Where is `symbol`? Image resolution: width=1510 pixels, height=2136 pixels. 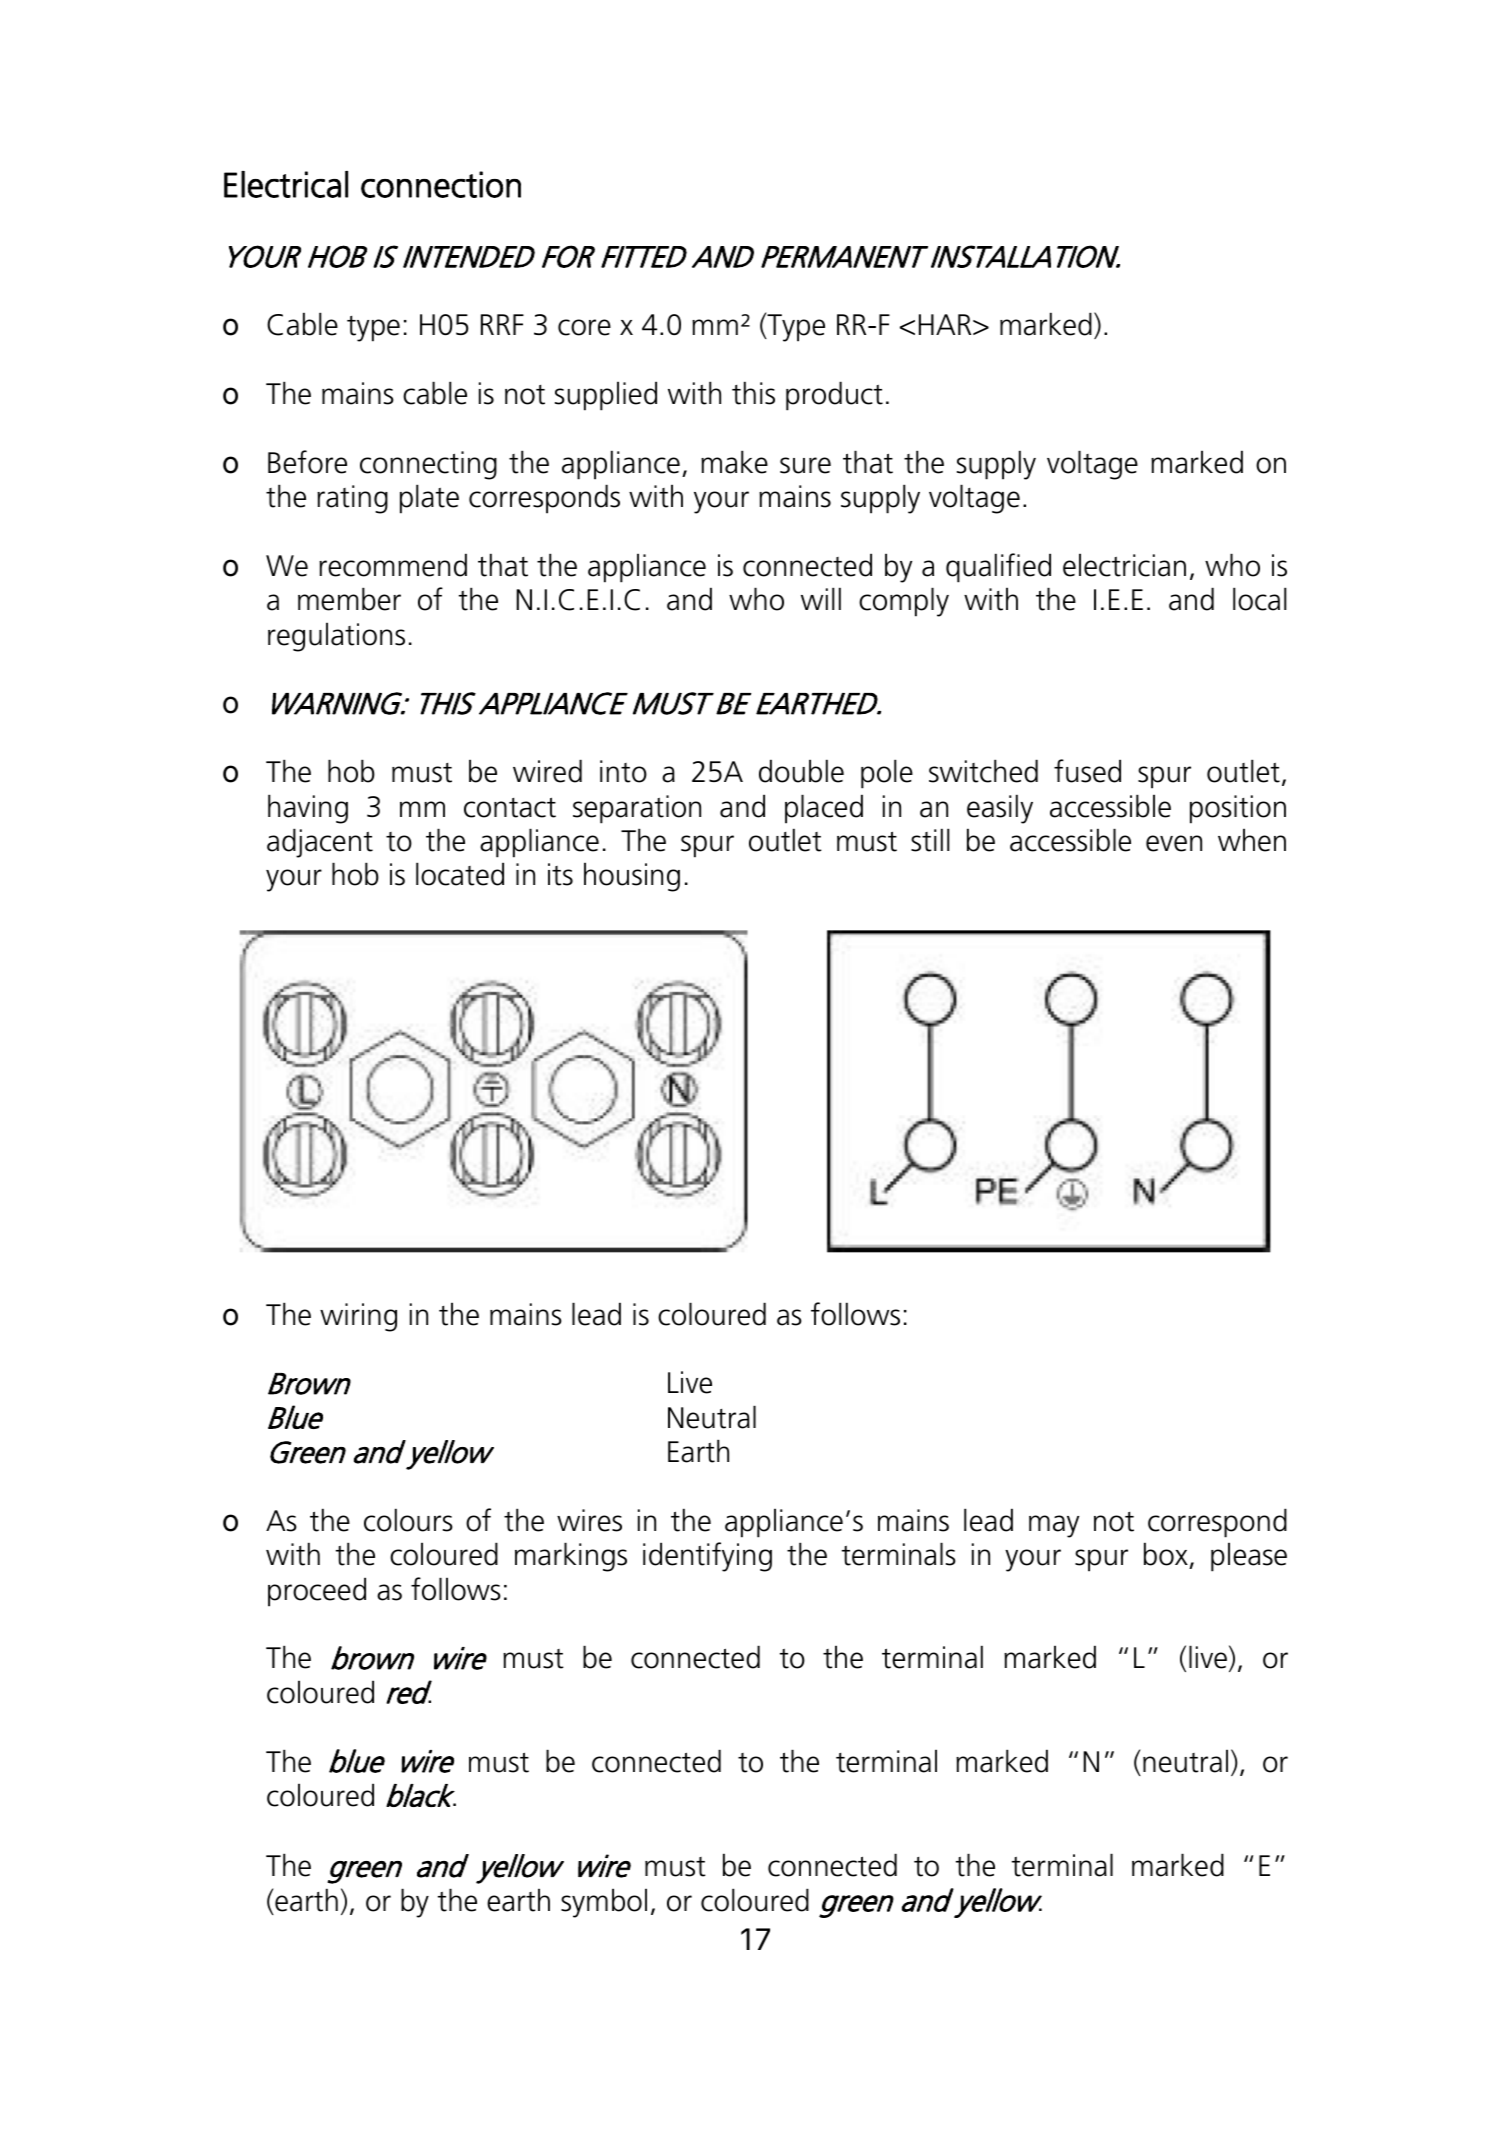
symbol is located at coordinates (604, 1903).
